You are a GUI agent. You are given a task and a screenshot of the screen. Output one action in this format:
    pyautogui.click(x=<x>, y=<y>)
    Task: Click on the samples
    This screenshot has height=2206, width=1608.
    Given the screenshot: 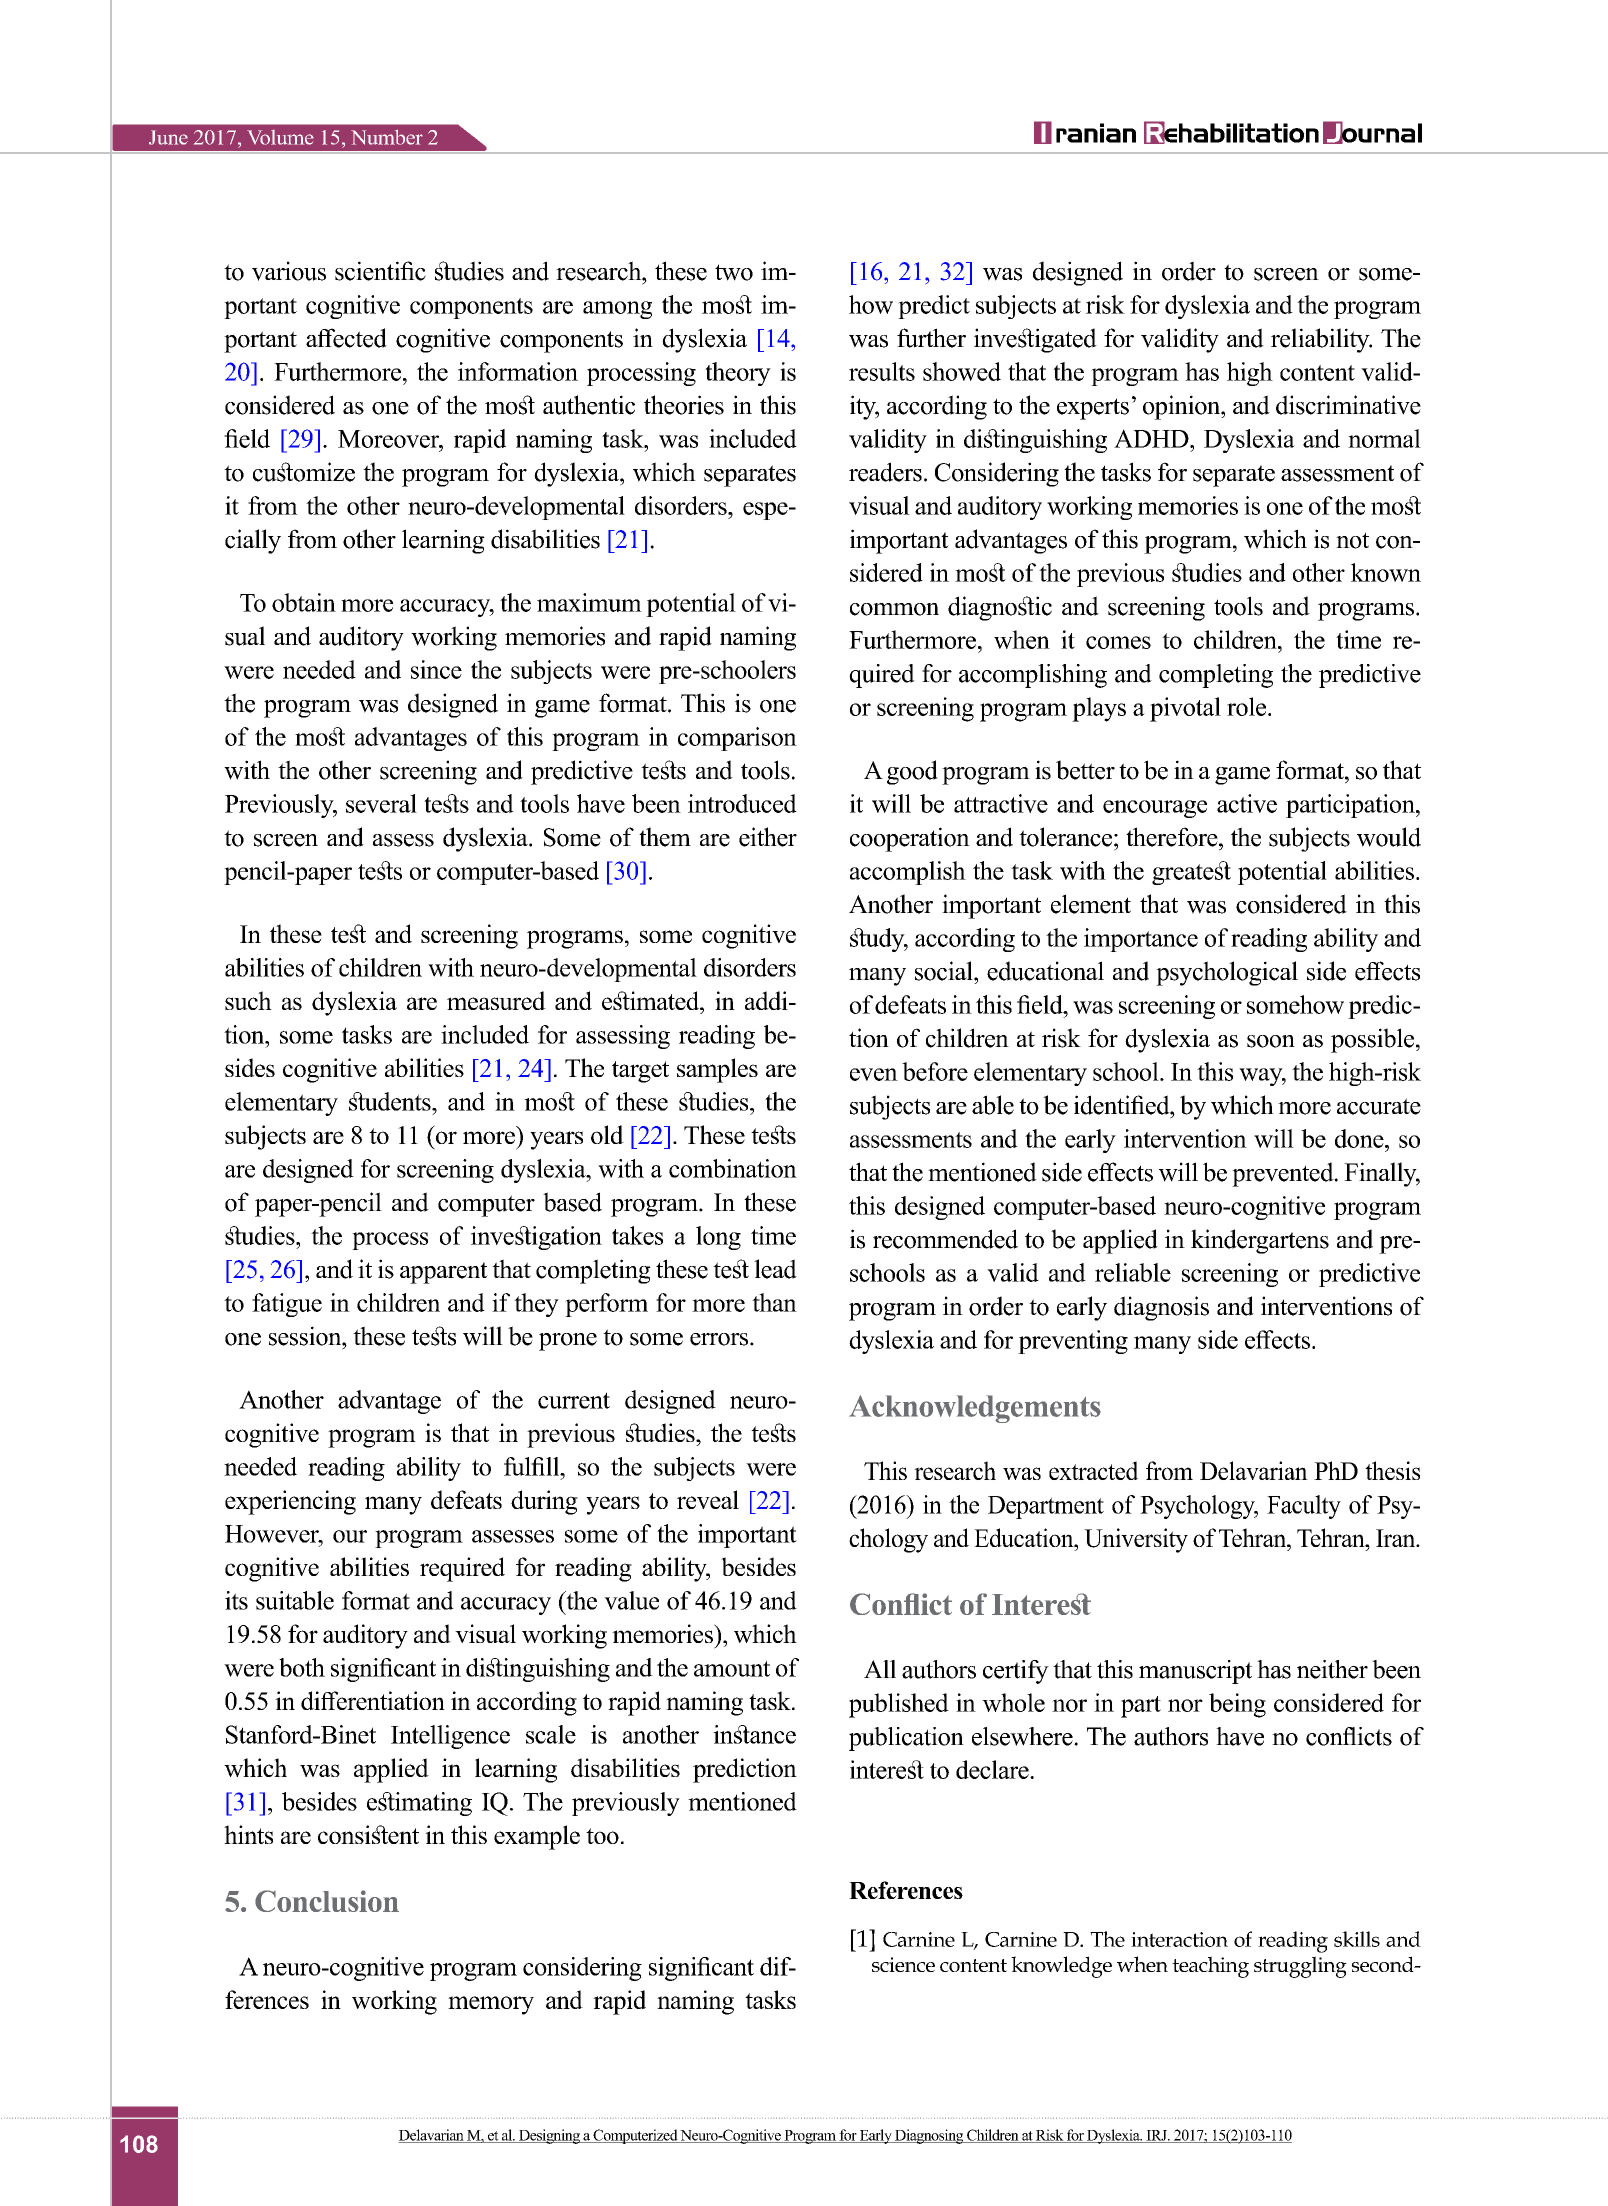 What is the action you would take?
    pyautogui.click(x=717, y=1070)
